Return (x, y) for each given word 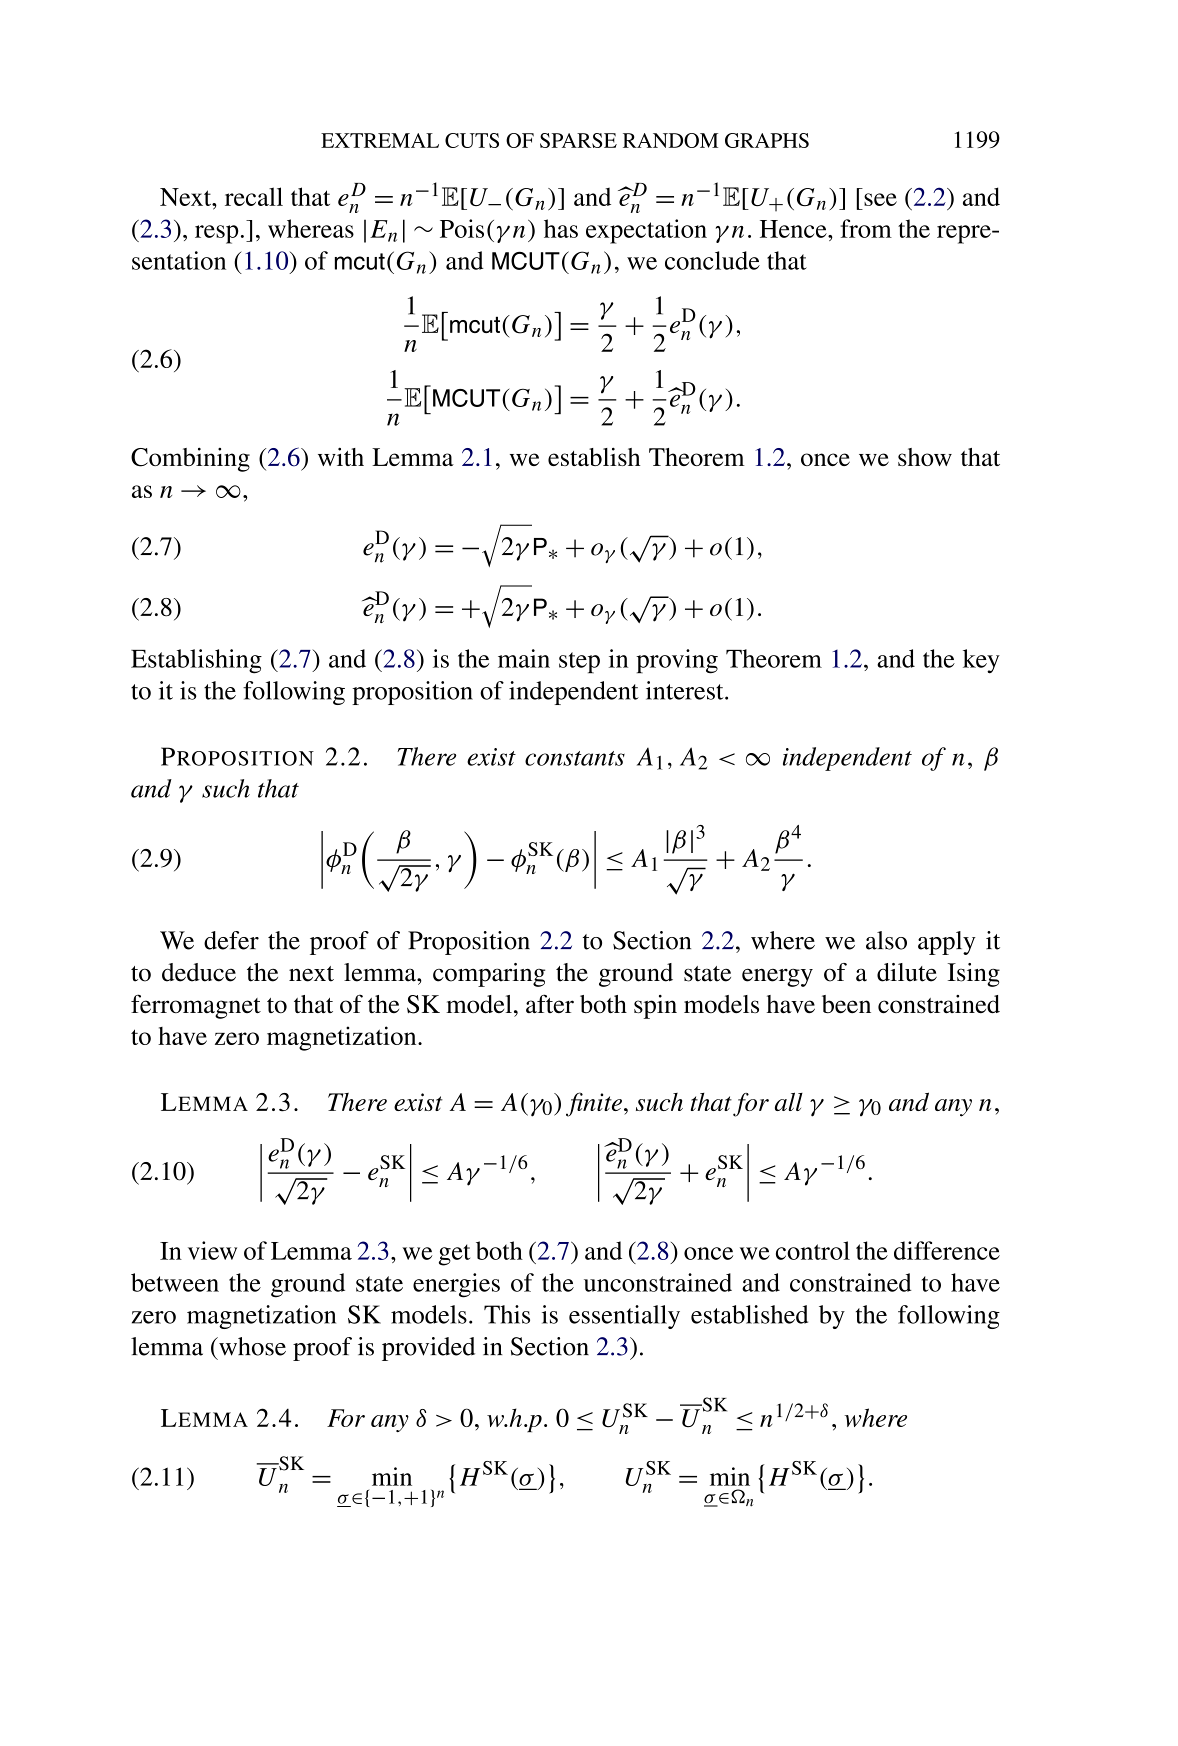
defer (231, 940)
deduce (199, 972)
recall (254, 196)
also (886, 940)
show (925, 457)
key (981, 661)
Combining (190, 459)
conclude (712, 260)
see (880, 199)
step (579, 663)
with (341, 456)
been (846, 1004)
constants (575, 758)
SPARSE (578, 140)
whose (251, 1346)
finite (594, 1104)
